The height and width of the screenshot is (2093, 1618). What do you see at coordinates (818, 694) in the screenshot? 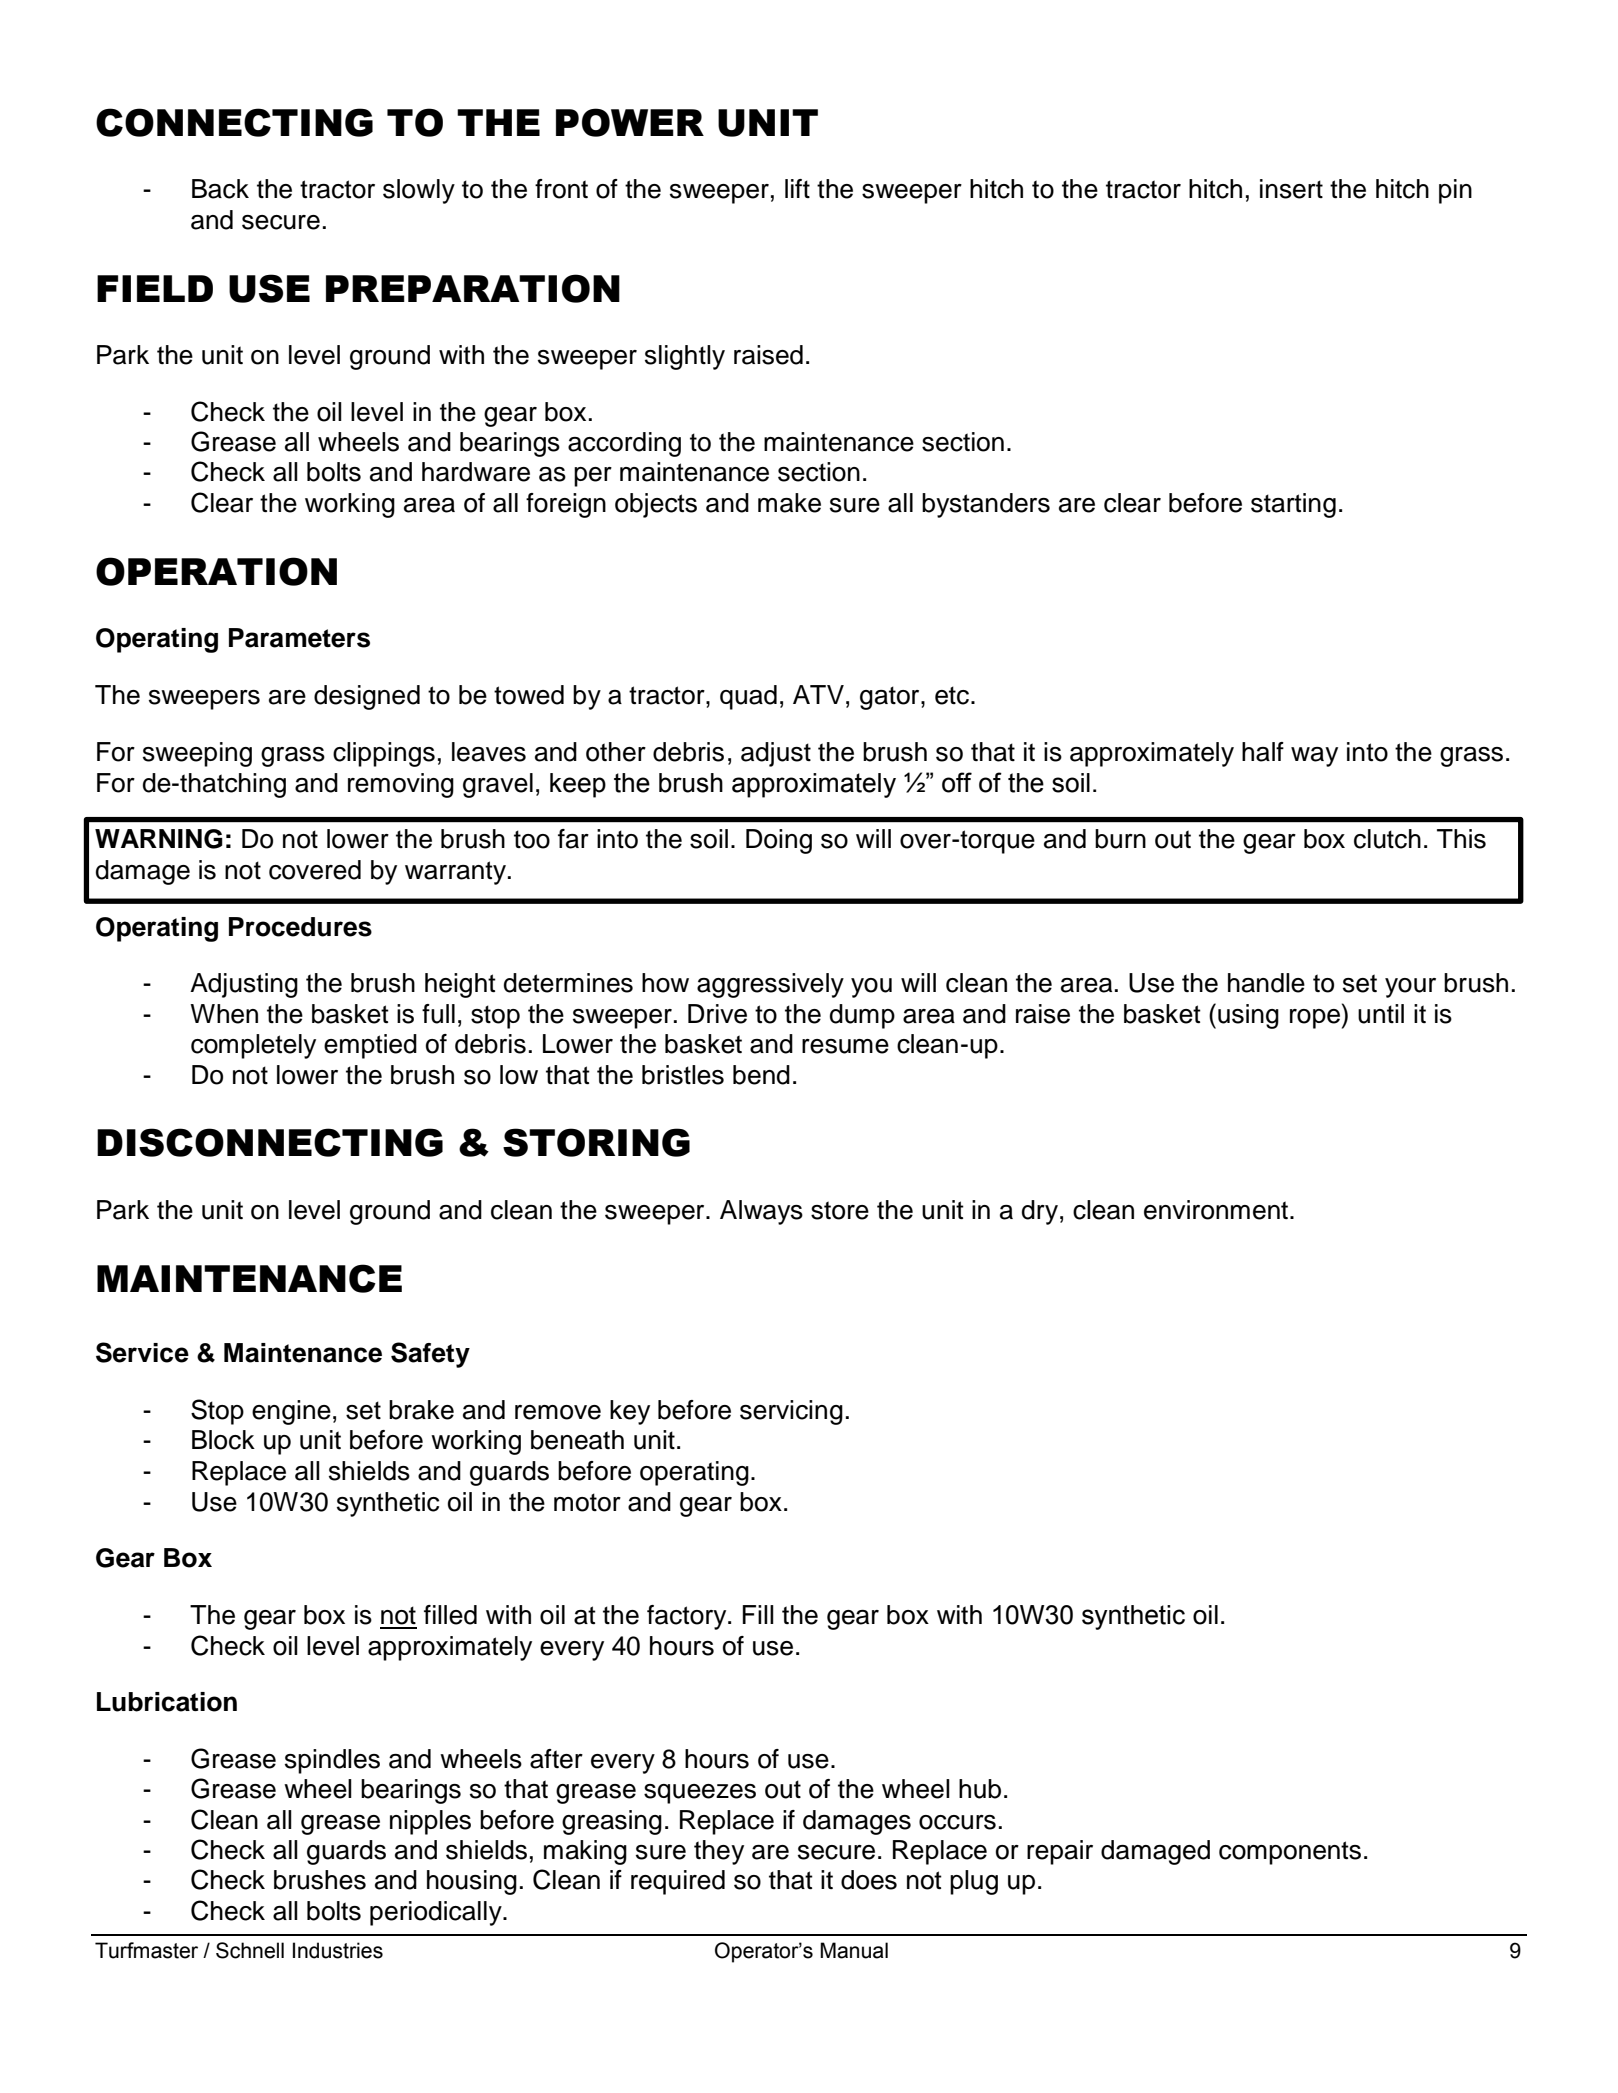
I see `ATV` at bounding box center [818, 694].
